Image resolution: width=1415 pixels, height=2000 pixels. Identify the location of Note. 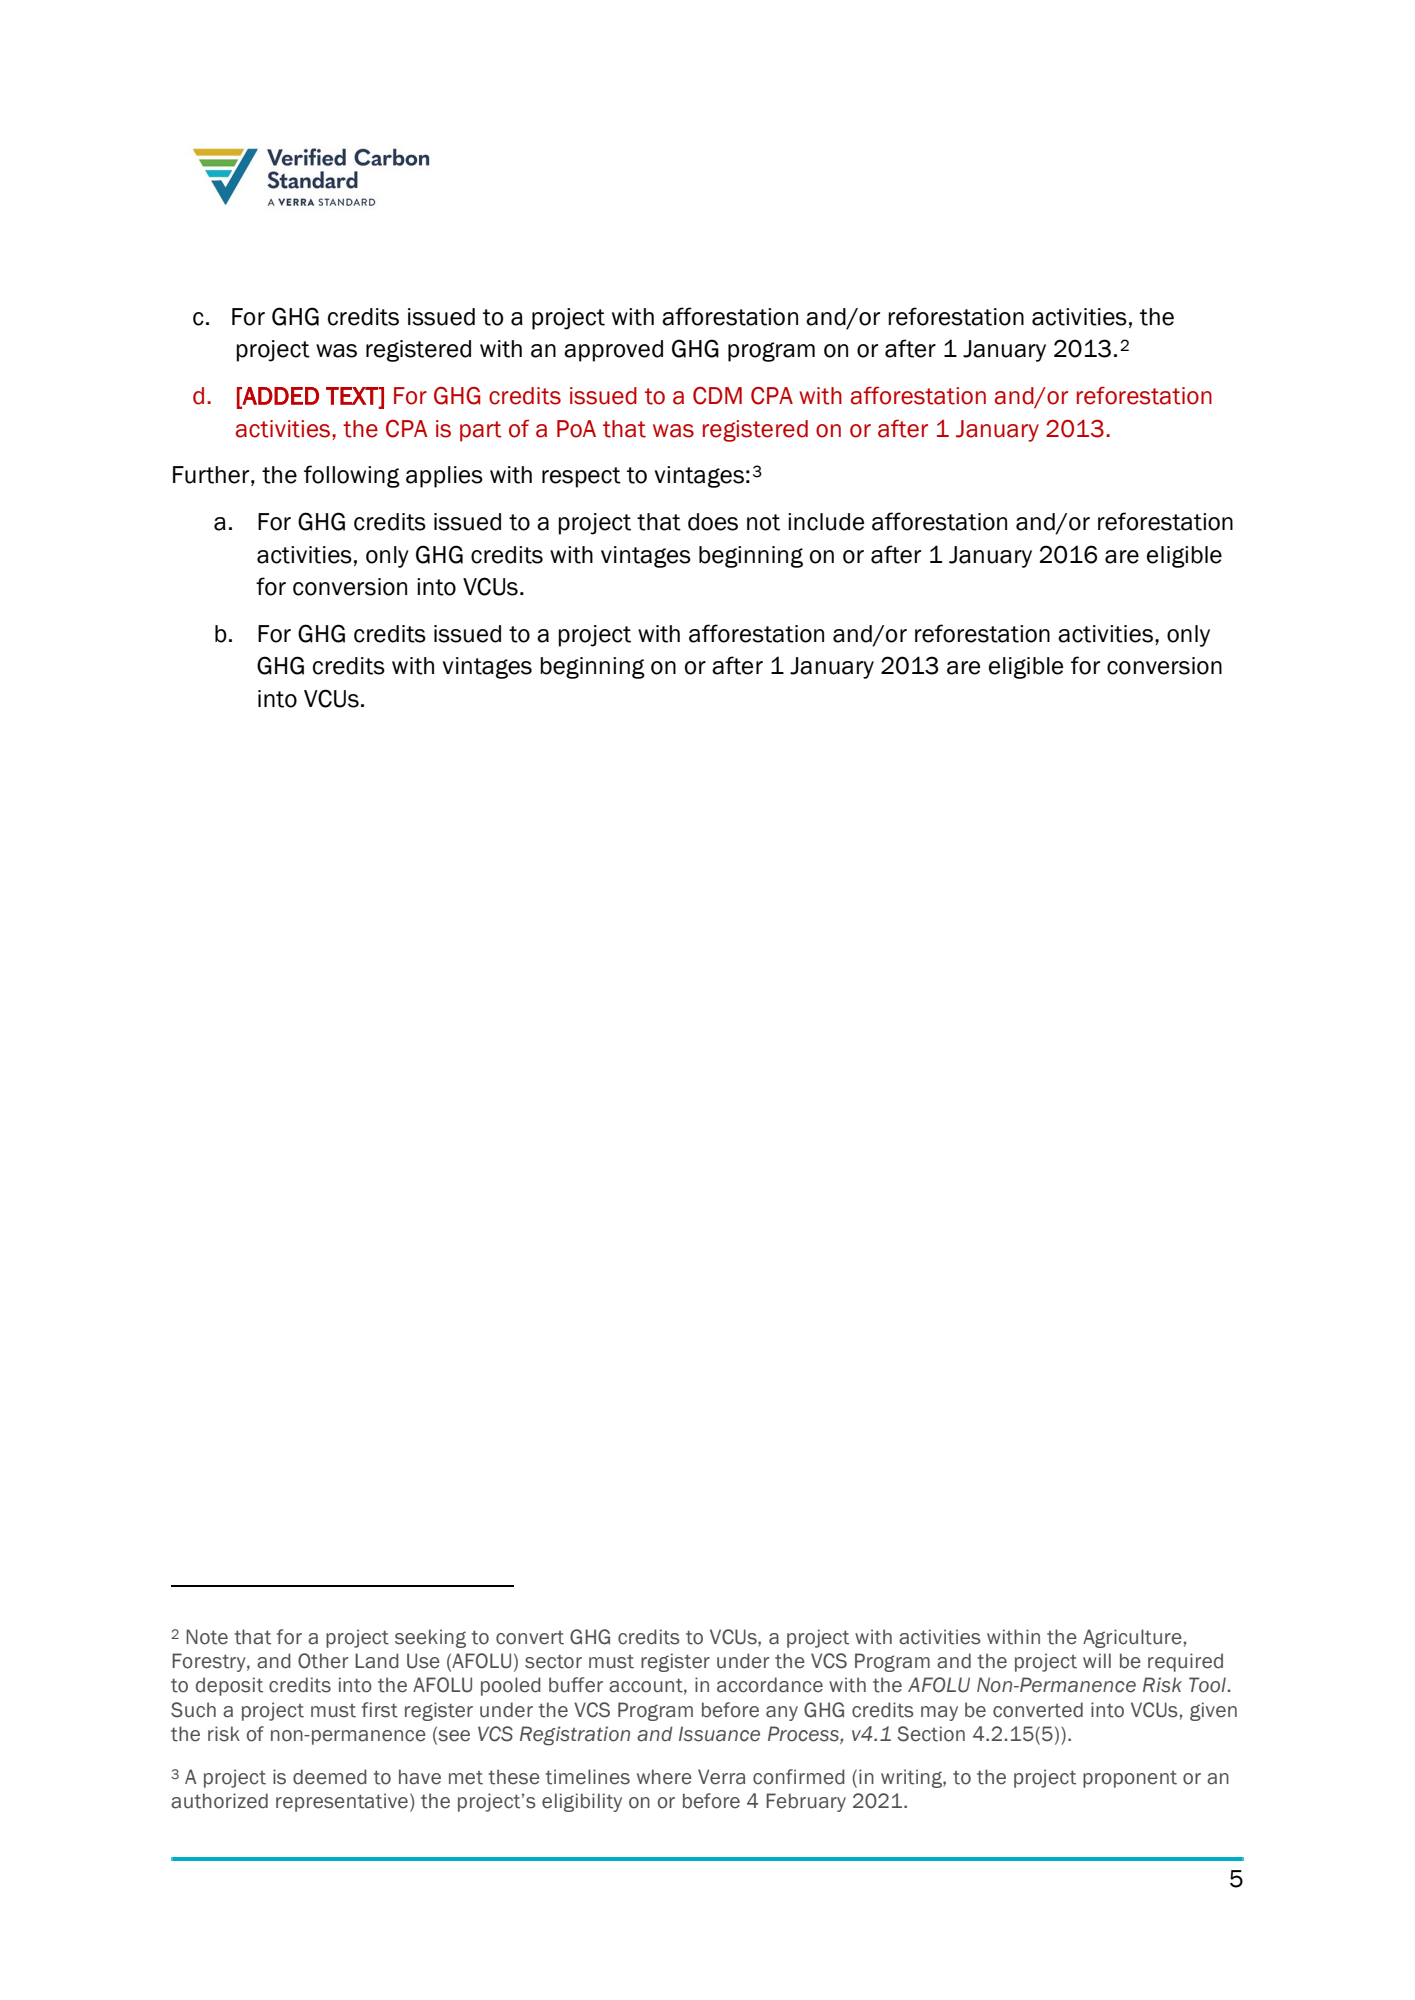
(207, 1637).
